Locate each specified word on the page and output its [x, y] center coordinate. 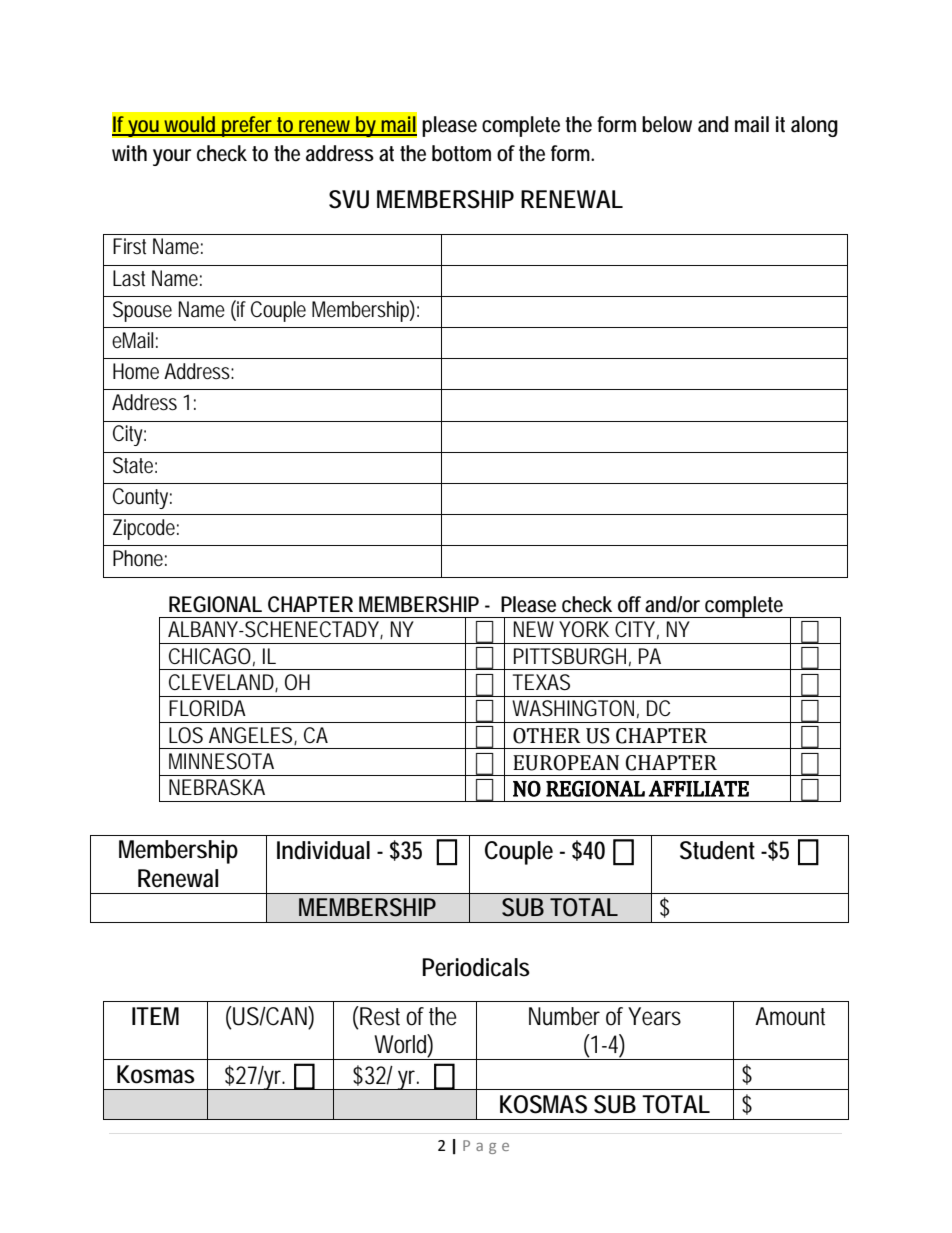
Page [486, 1147]
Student [717, 850]
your [172, 157]
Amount [790, 1016]
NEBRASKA [217, 787]
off [629, 604]
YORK [584, 629]
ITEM [155, 1016]
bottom [461, 153]
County [142, 498]
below [667, 124]
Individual [323, 850]
